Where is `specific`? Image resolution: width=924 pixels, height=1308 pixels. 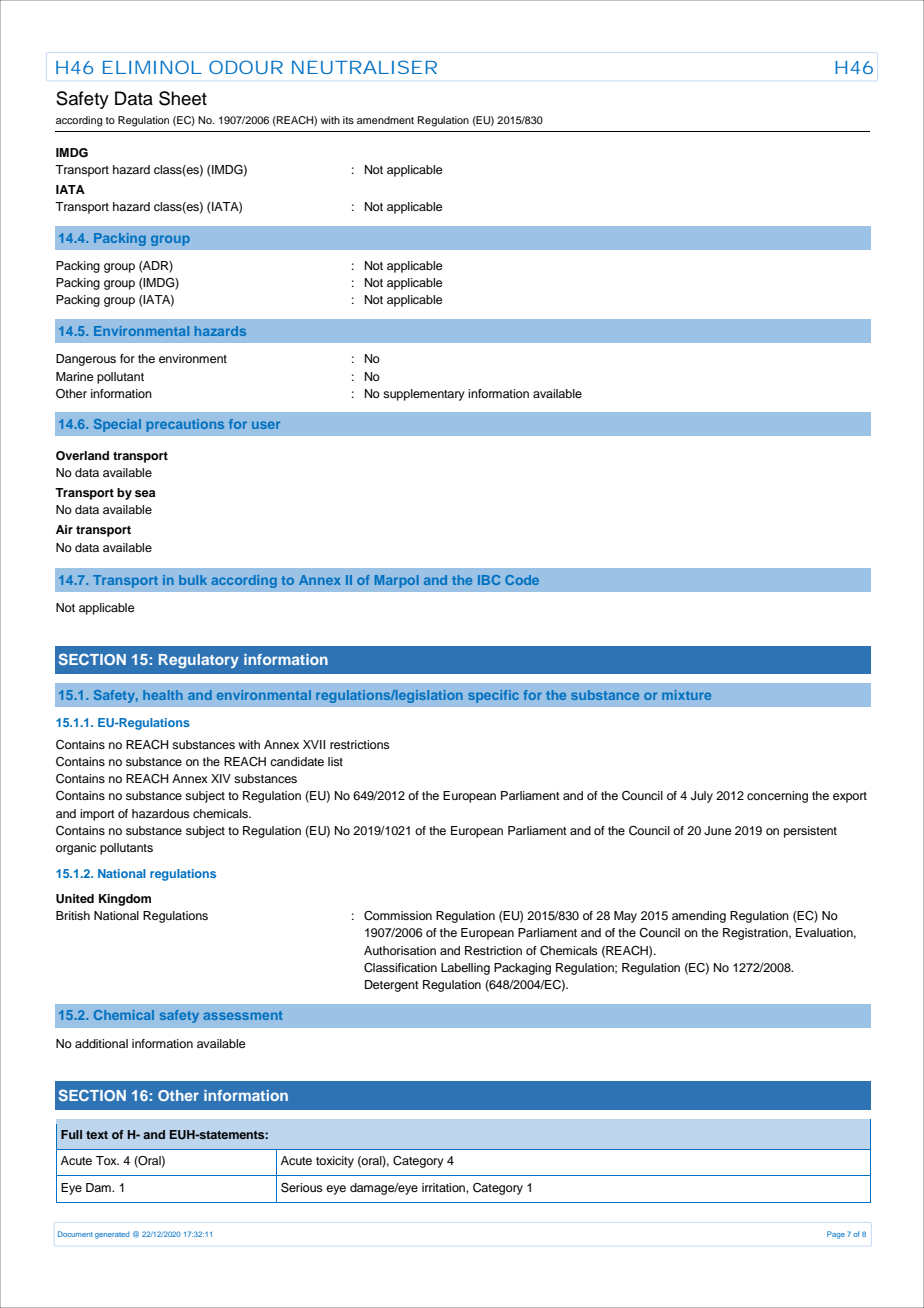 specific is located at coordinates (493, 696).
